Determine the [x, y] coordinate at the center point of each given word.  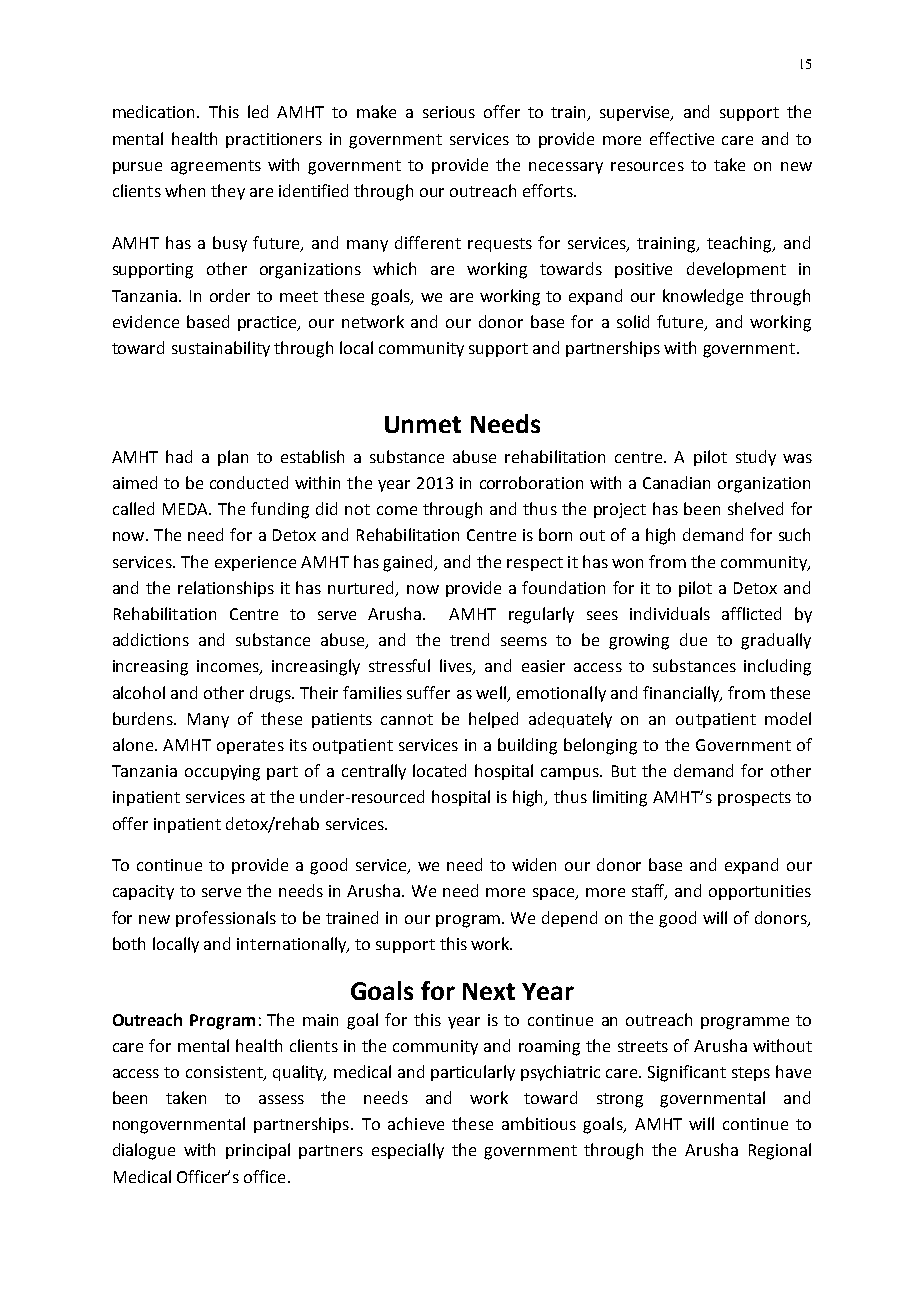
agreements [216, 167]
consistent [225, 1073]
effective [682, 138]
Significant [687, 1073]
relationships [226, 589]
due [693, 639]
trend [469, 639]
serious [449, 112]
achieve [416, 1123]
